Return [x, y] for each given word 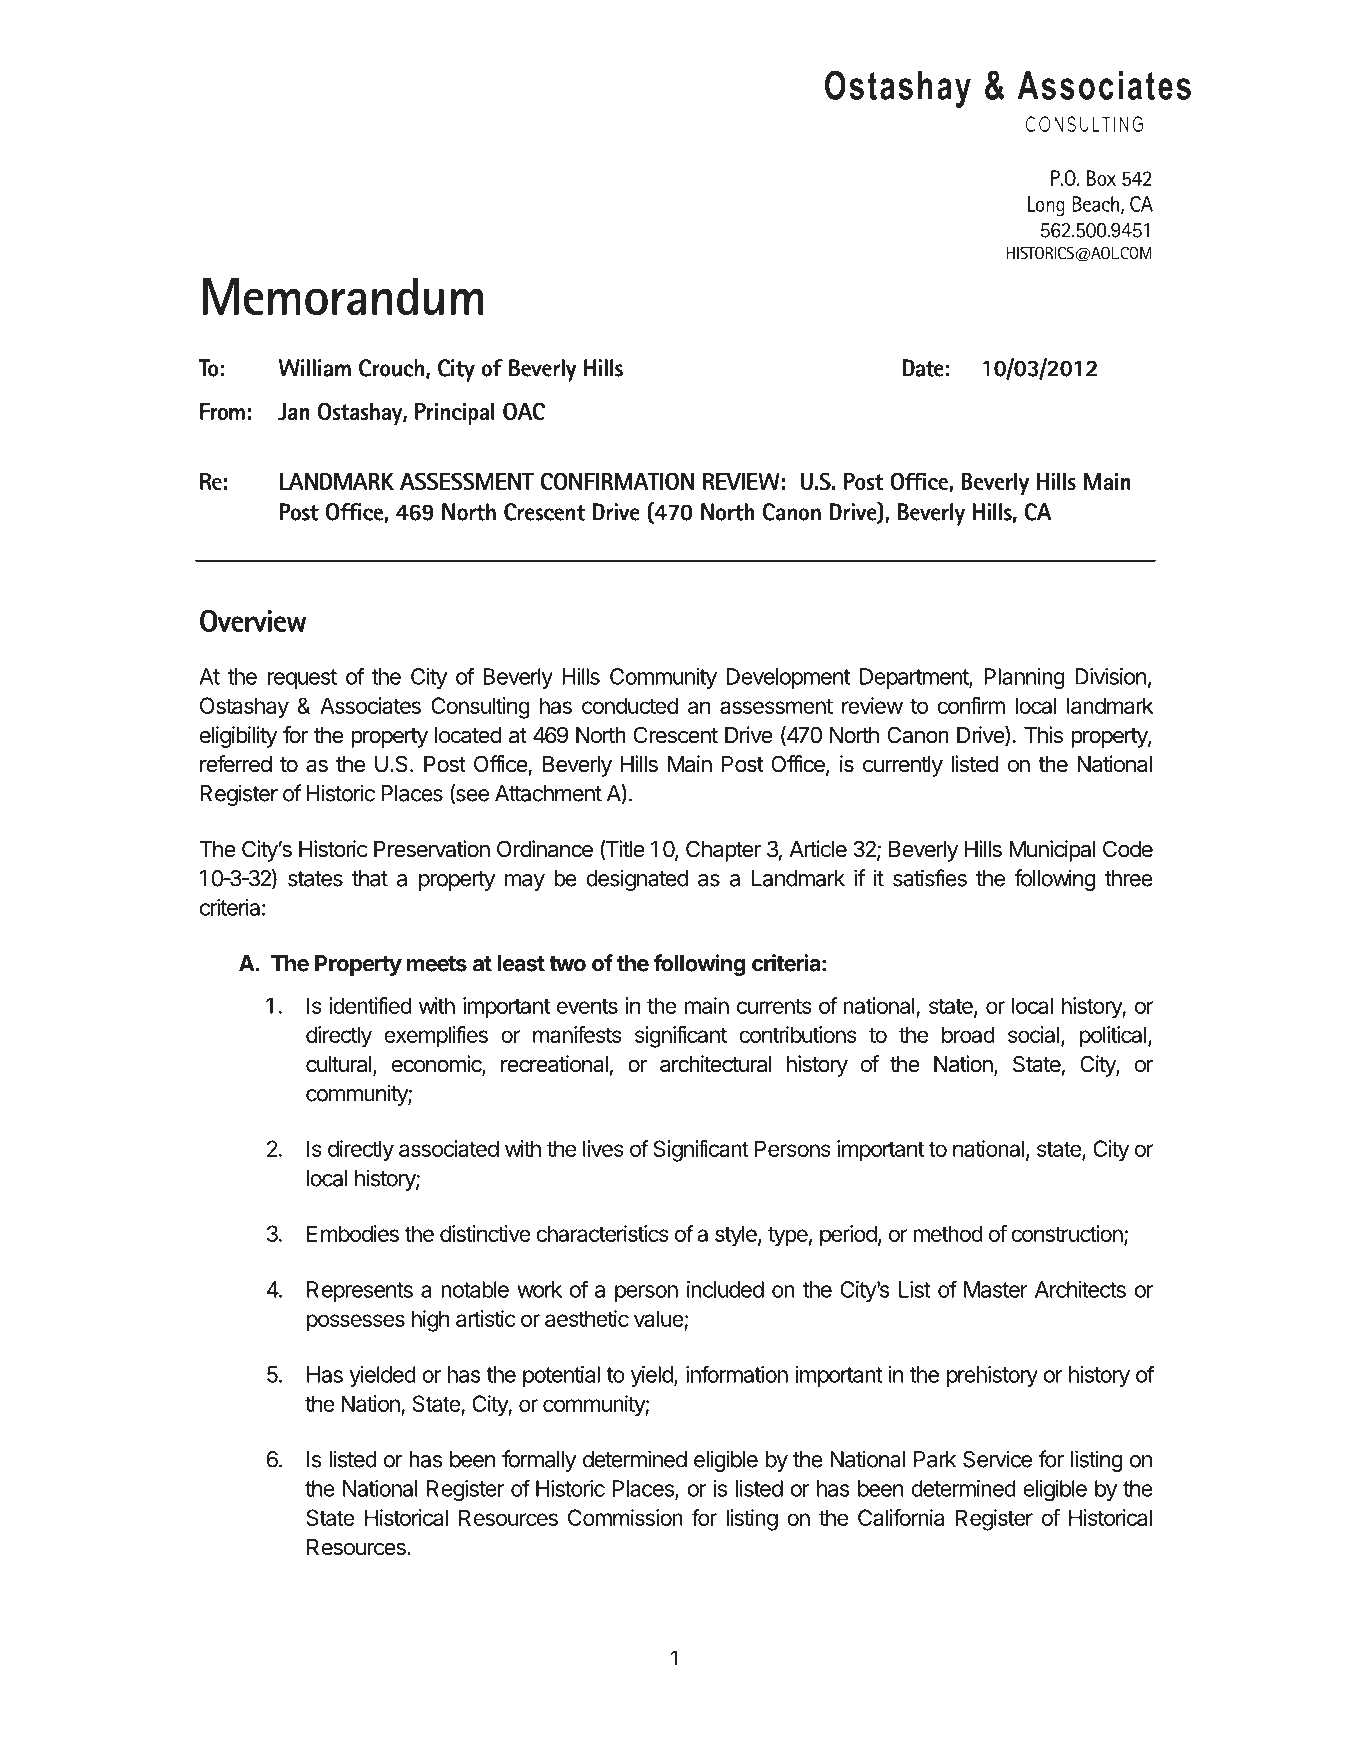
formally [539, 1461]
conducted [630, 705]
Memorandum [343, 296]
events [587, 1006]
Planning [1024, 679]
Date [923, 368]
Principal [455, 414]
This [1043, 735]
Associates [370, 705]
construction [1068, 1235]
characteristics [602, 1233]
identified [370, 1005]
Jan [294, 411]
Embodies [353, 1233]
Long [1046, 206]
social [1033, 1034]
